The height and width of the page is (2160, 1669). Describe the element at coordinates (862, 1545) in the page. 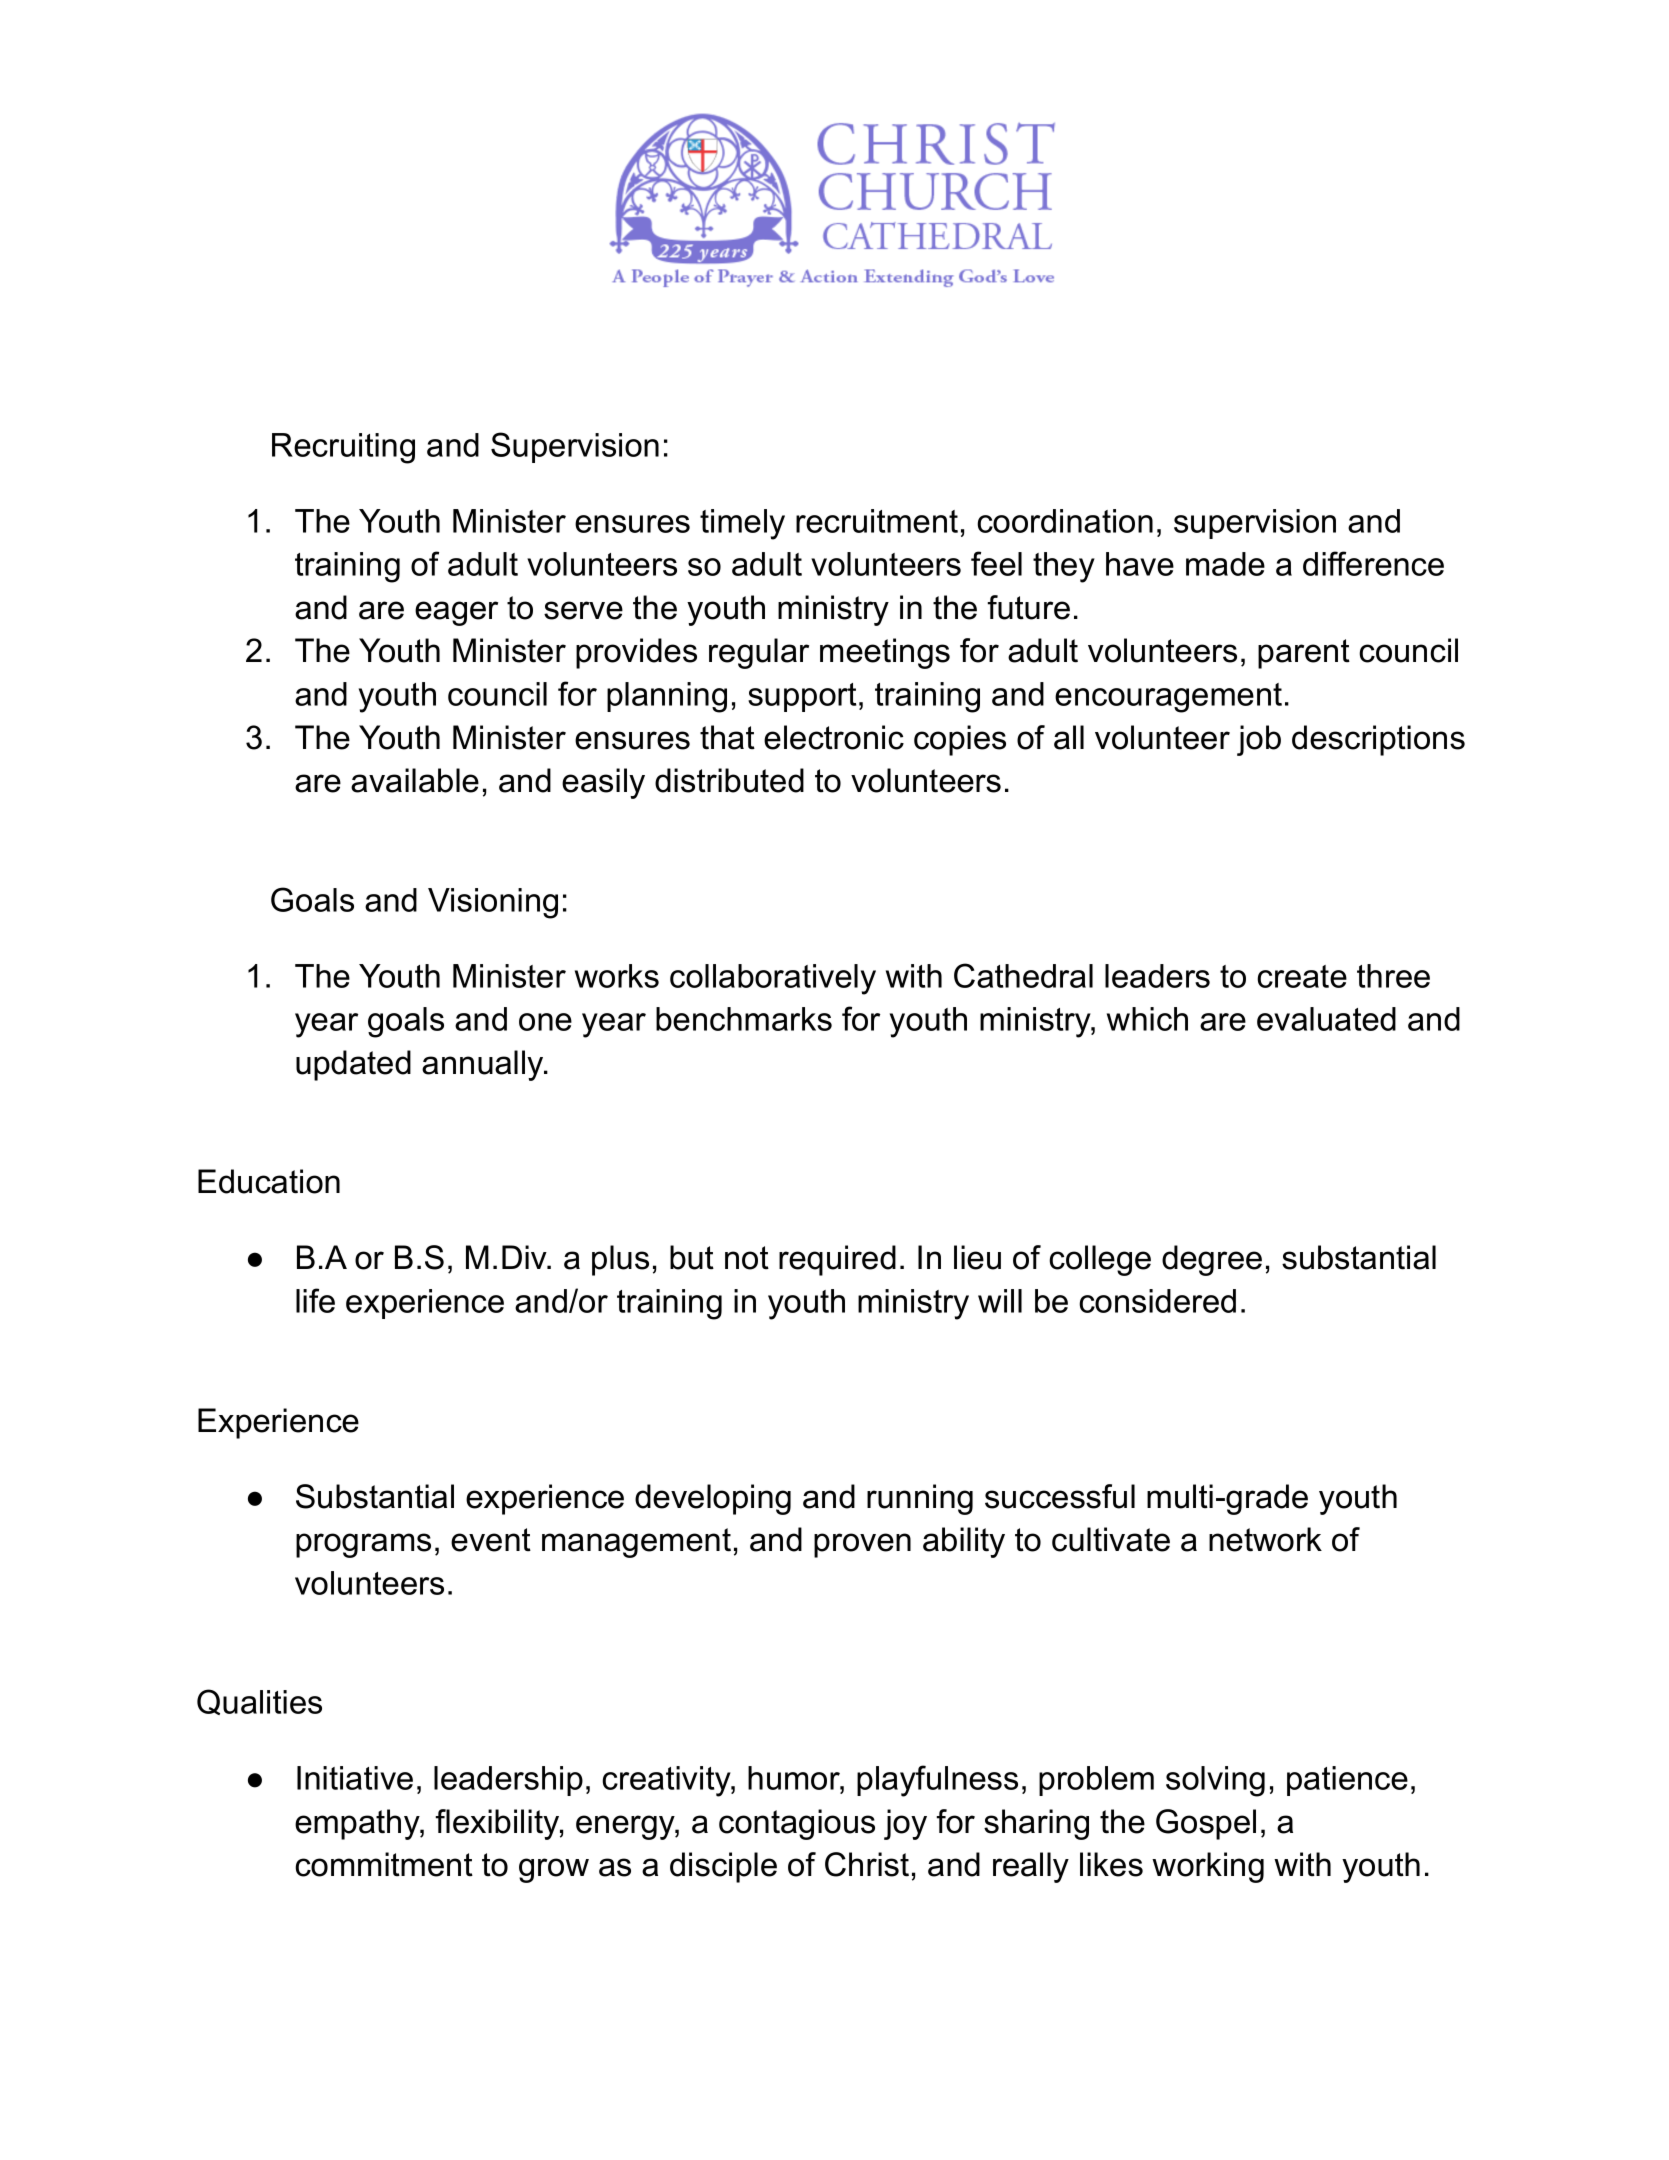

I see `proven` at that location.
